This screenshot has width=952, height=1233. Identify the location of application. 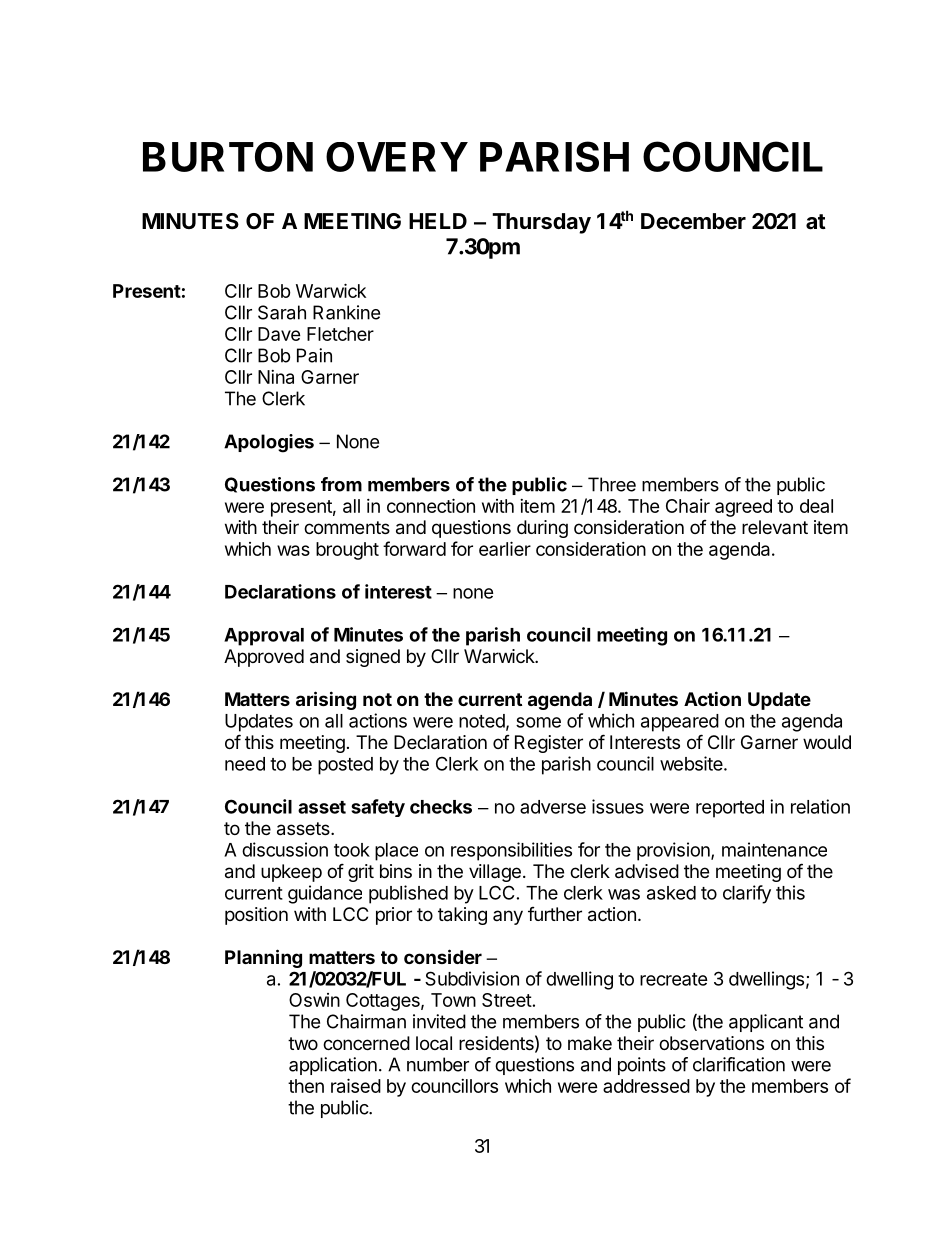
(333, 1066).
